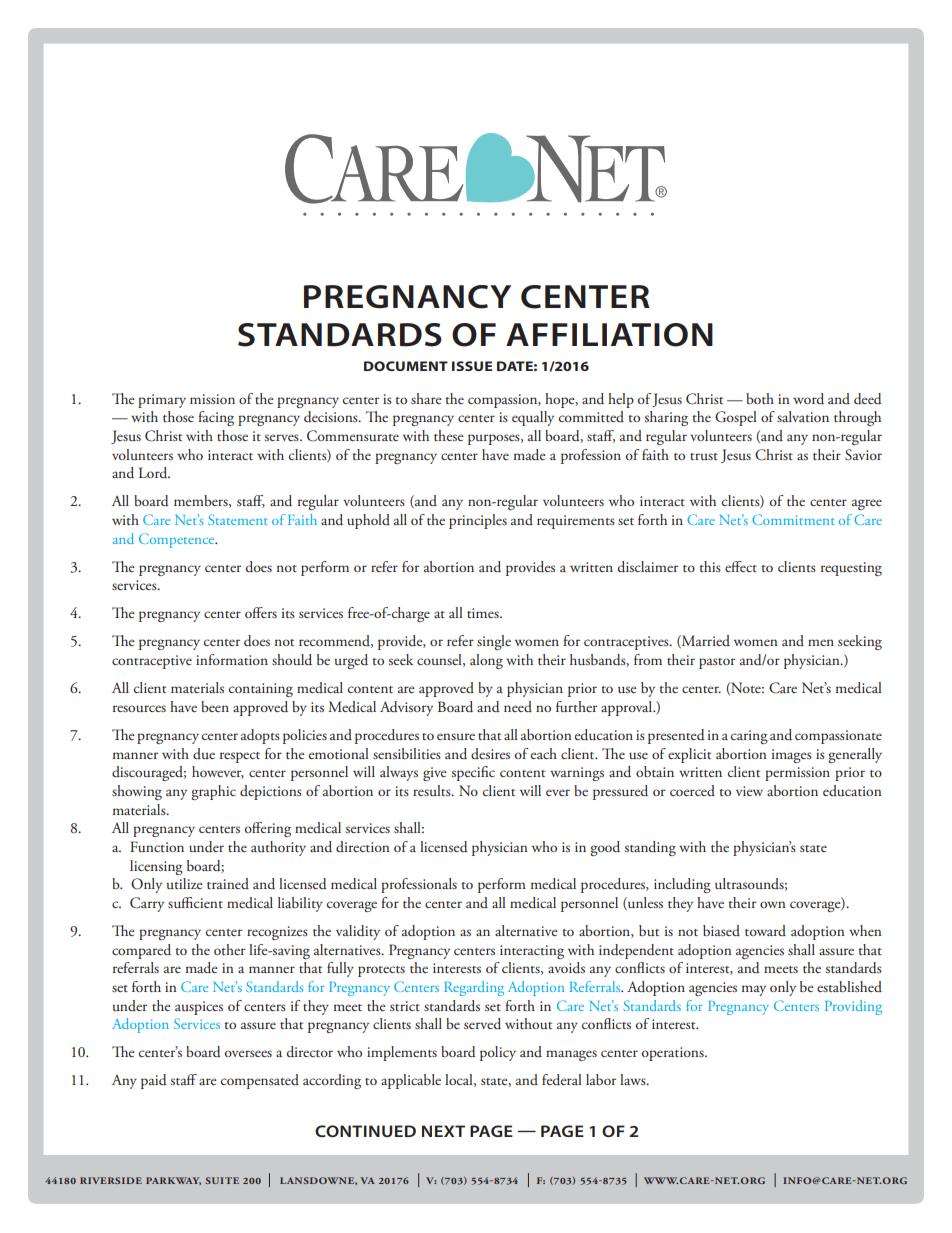 The width and height of the screenshot is (952, 1233). I want to click on principles, so click(478, 521).
